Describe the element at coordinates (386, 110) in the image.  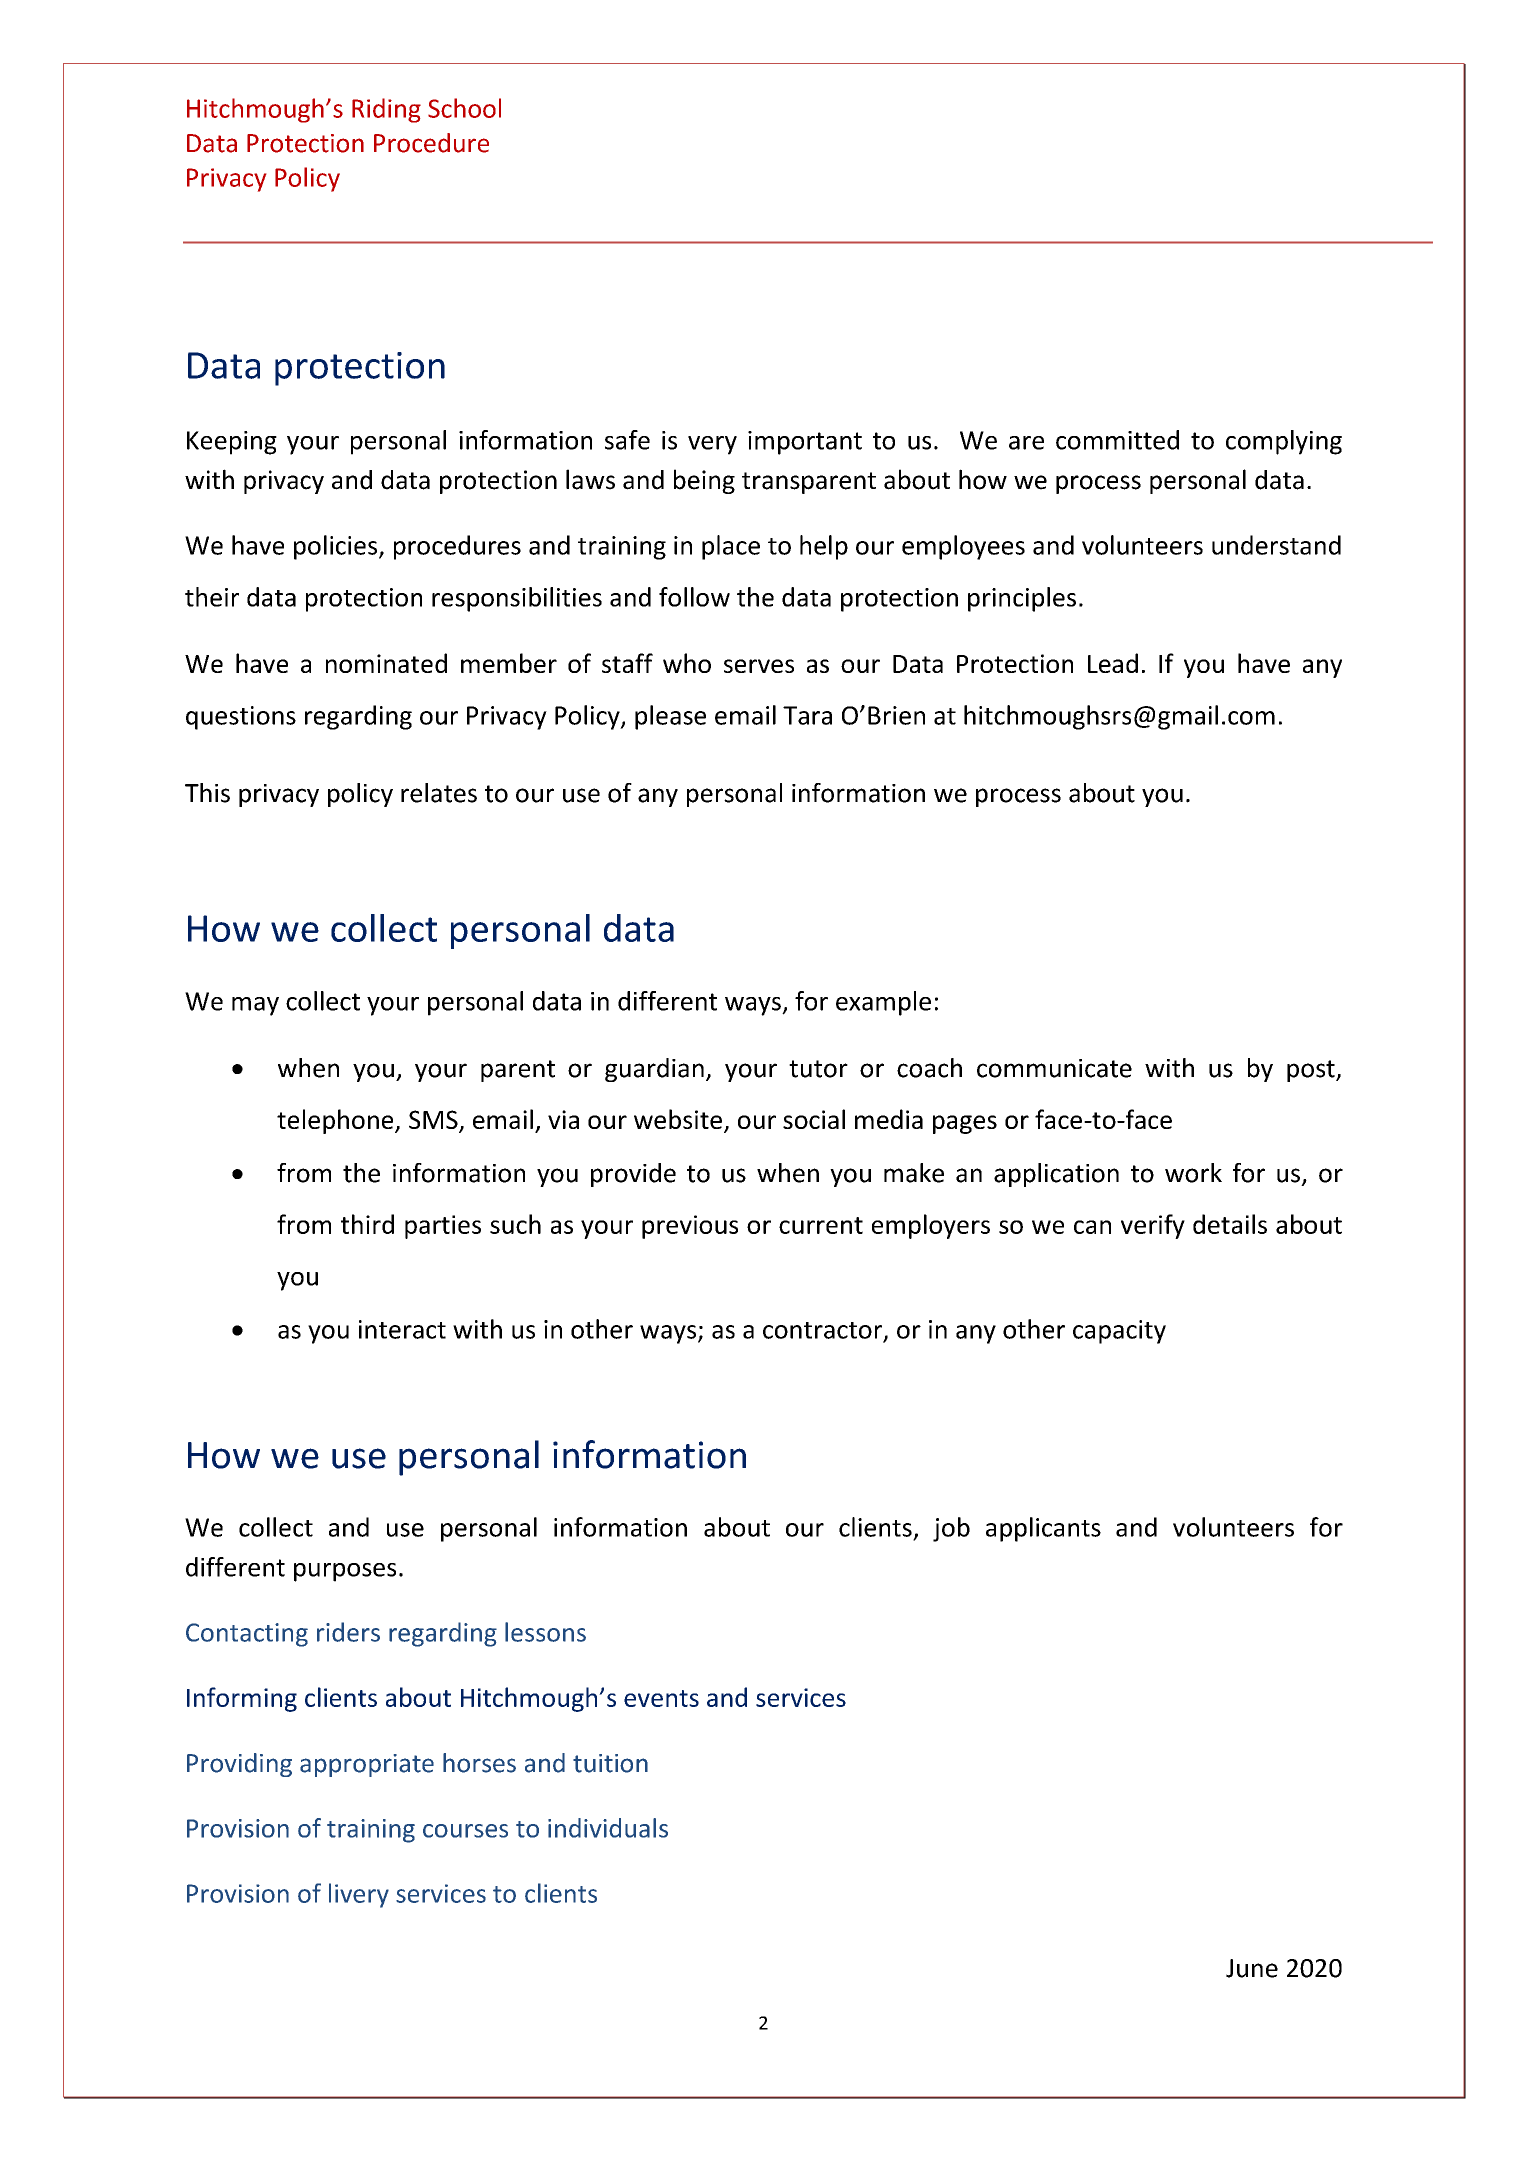
I see `Riding` at that location.
